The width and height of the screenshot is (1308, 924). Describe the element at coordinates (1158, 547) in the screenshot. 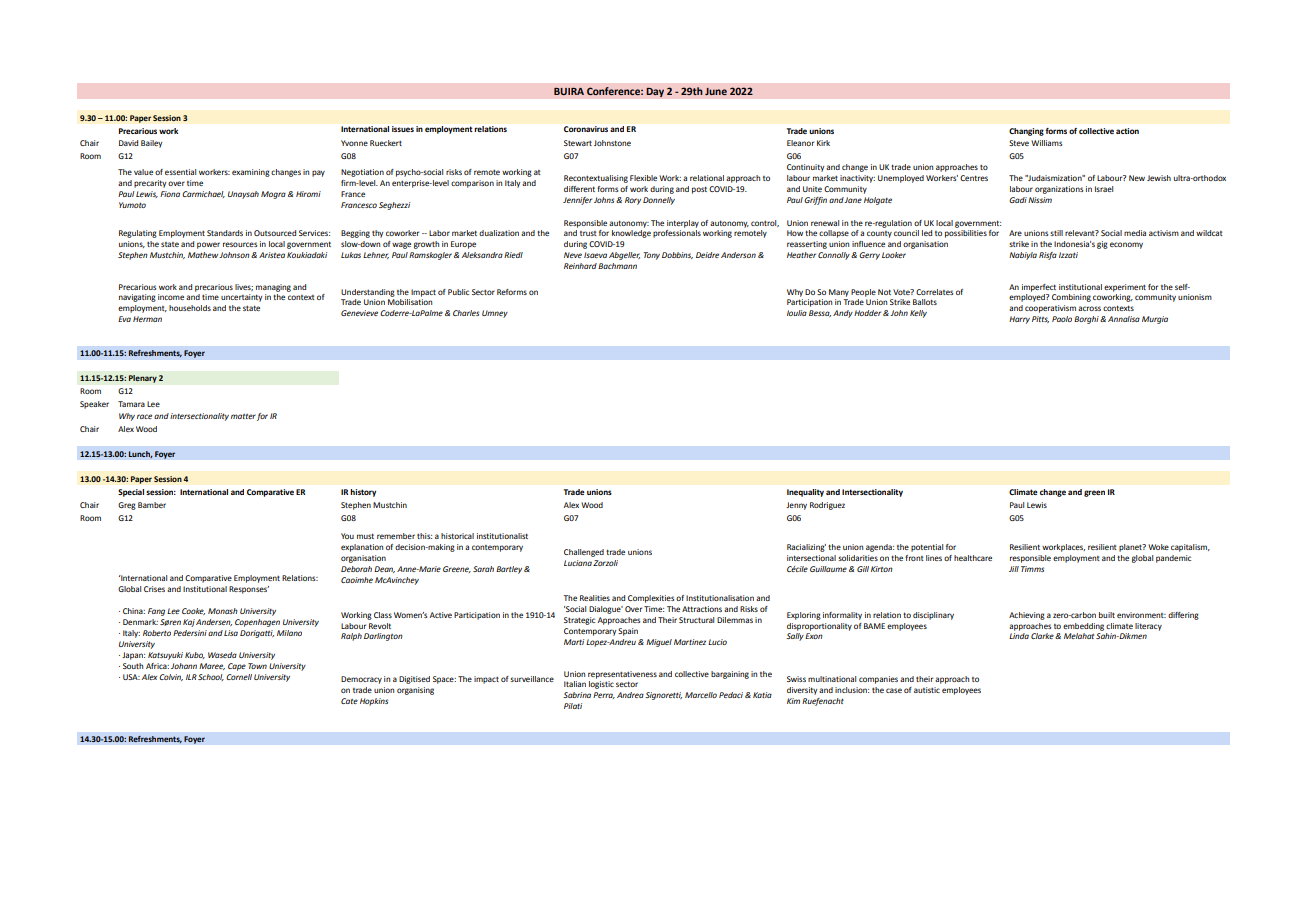

I see `Woke` at that location.
